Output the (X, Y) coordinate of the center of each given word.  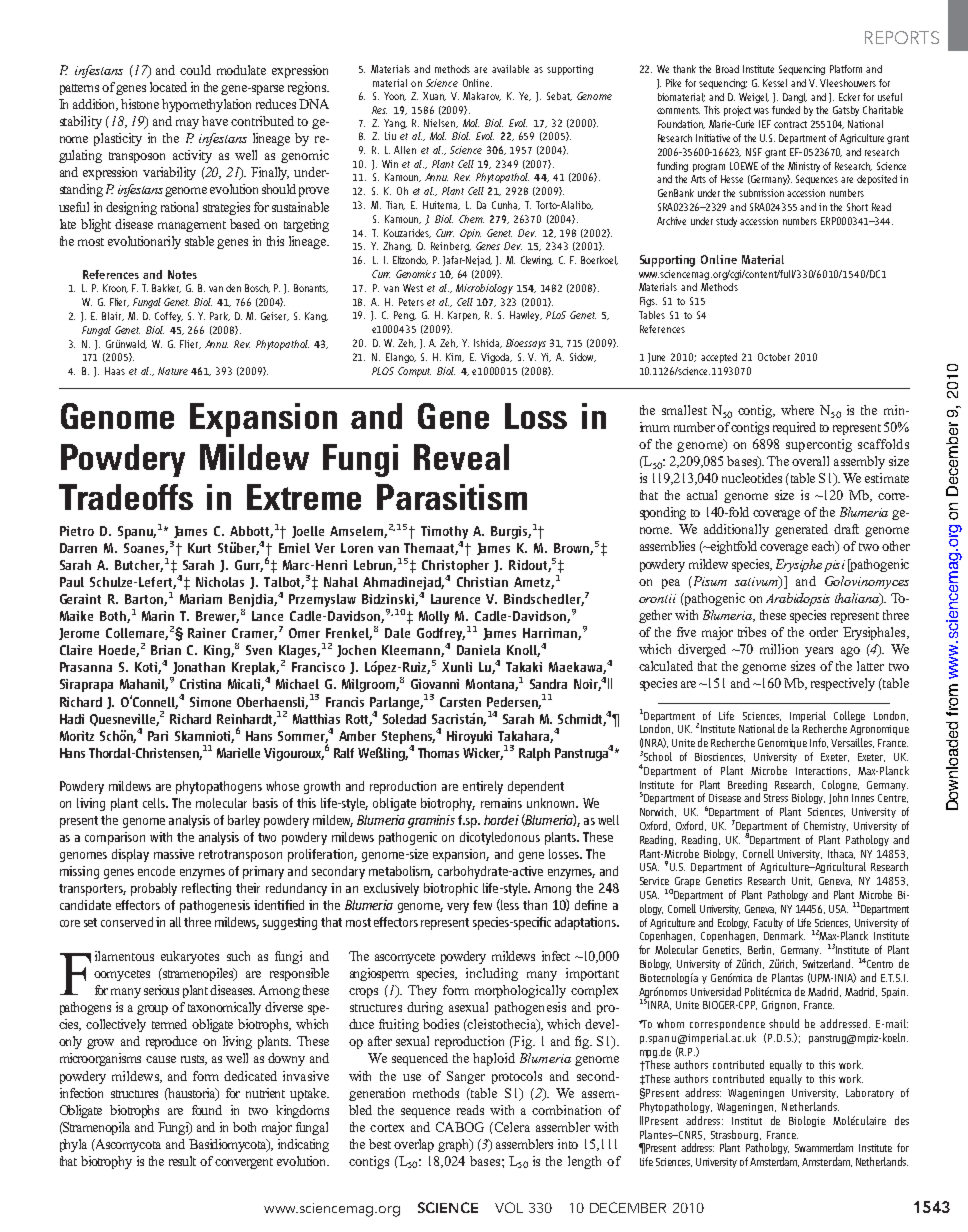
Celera (511, 1127)
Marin (158, 616)
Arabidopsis (798, 599)
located (168, 87)
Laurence (455, 599)
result (182, 1161)
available (510, 69)
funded (786, 110)
